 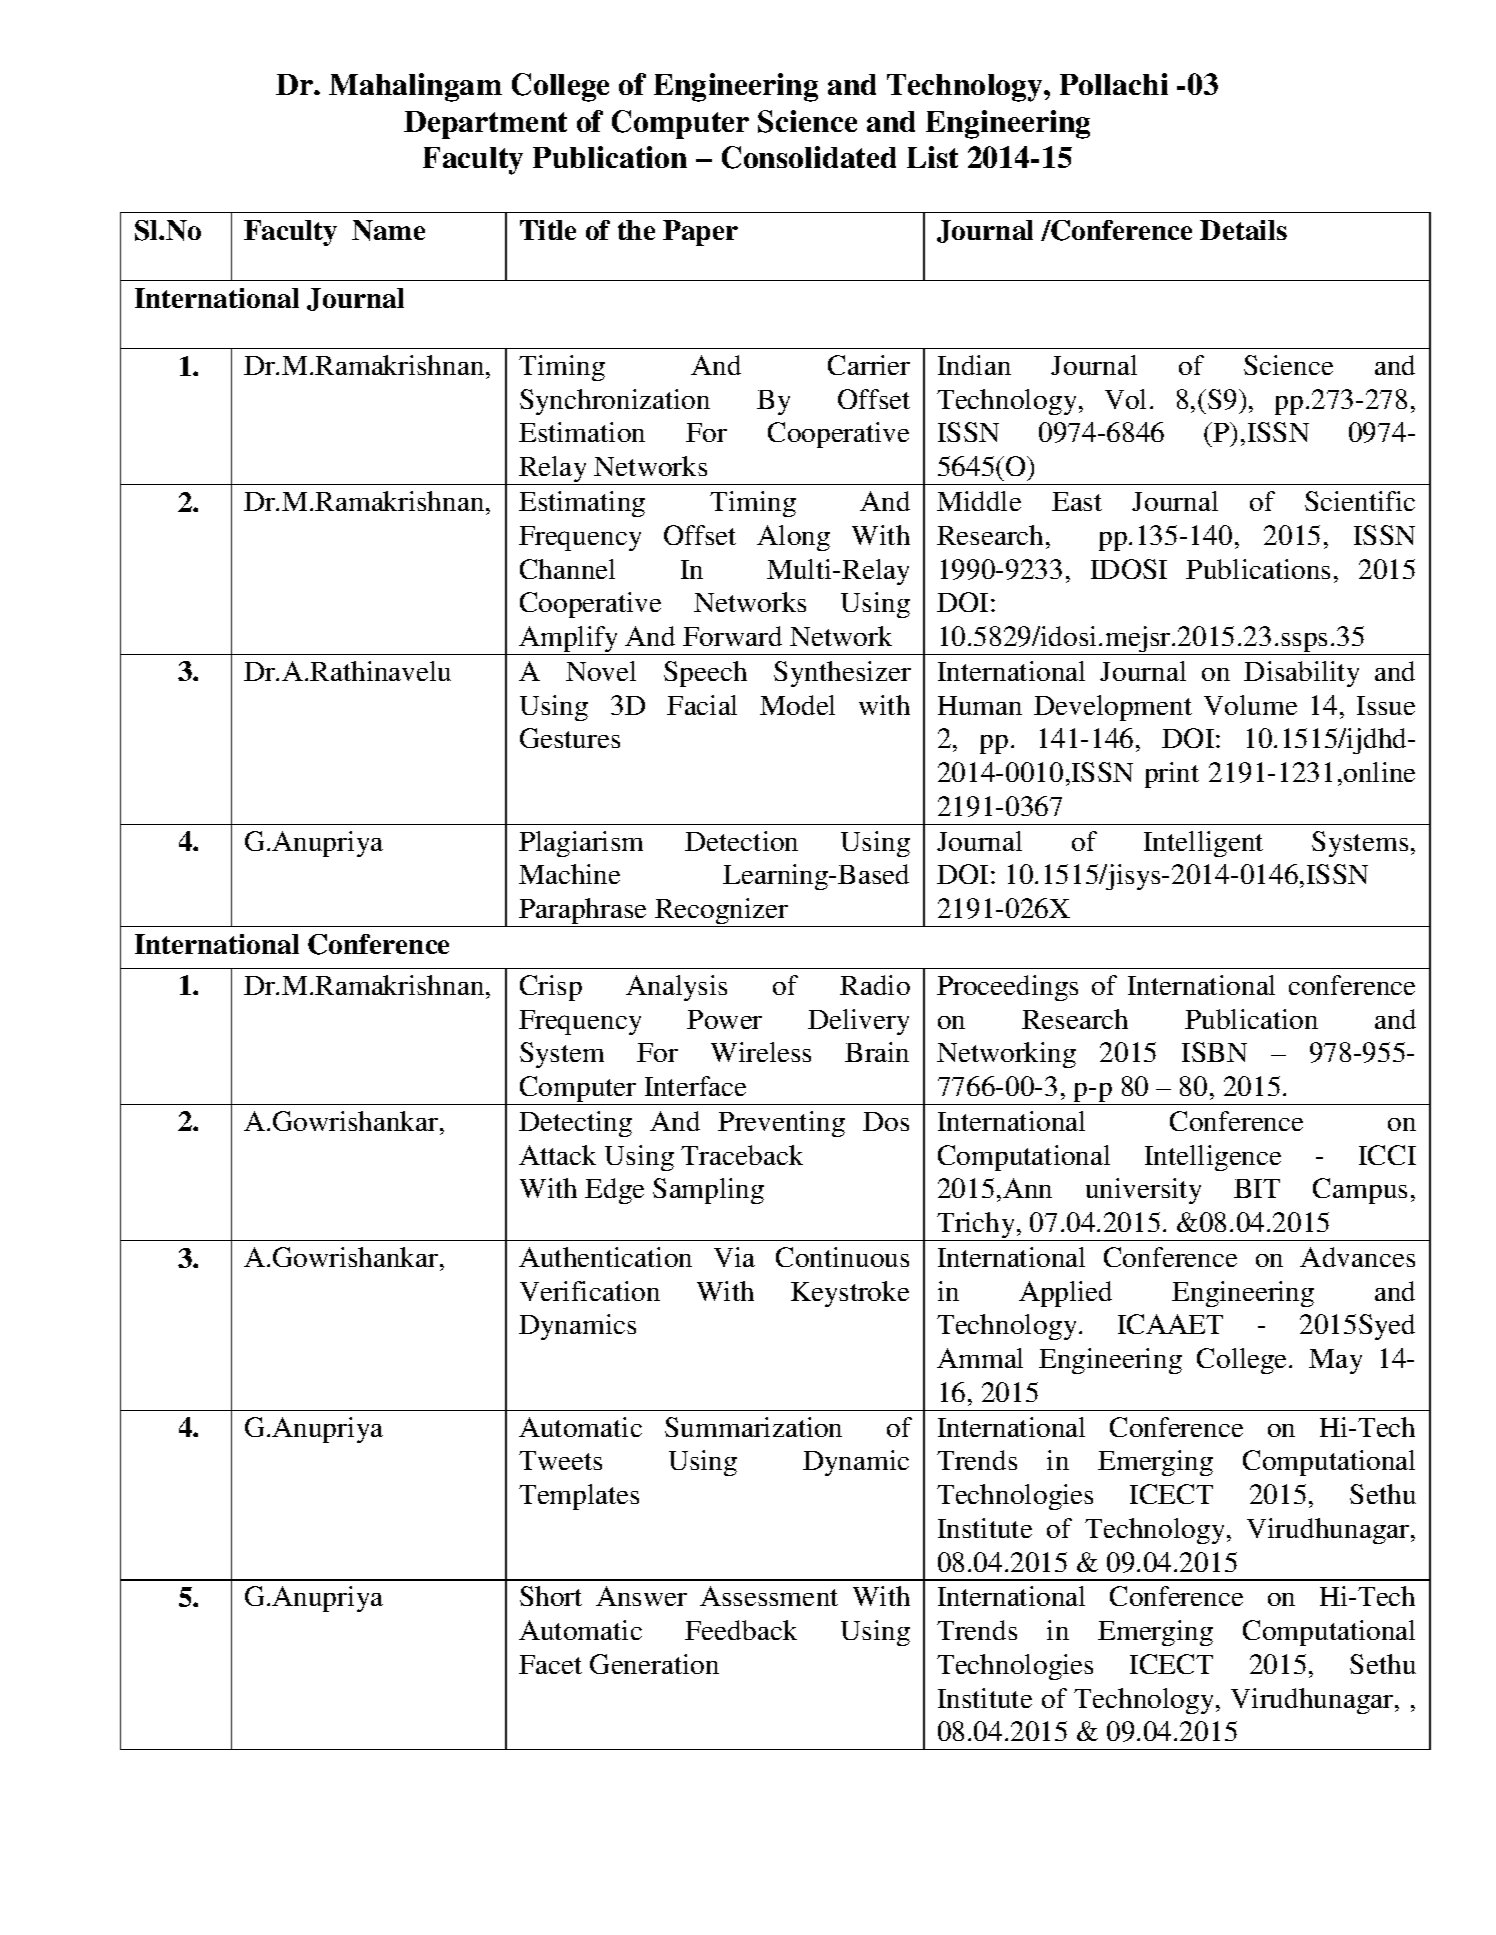 What do you see at coordinates (551, 1596) in the document?
I see `Short` at bounding box center [551, 1596].
